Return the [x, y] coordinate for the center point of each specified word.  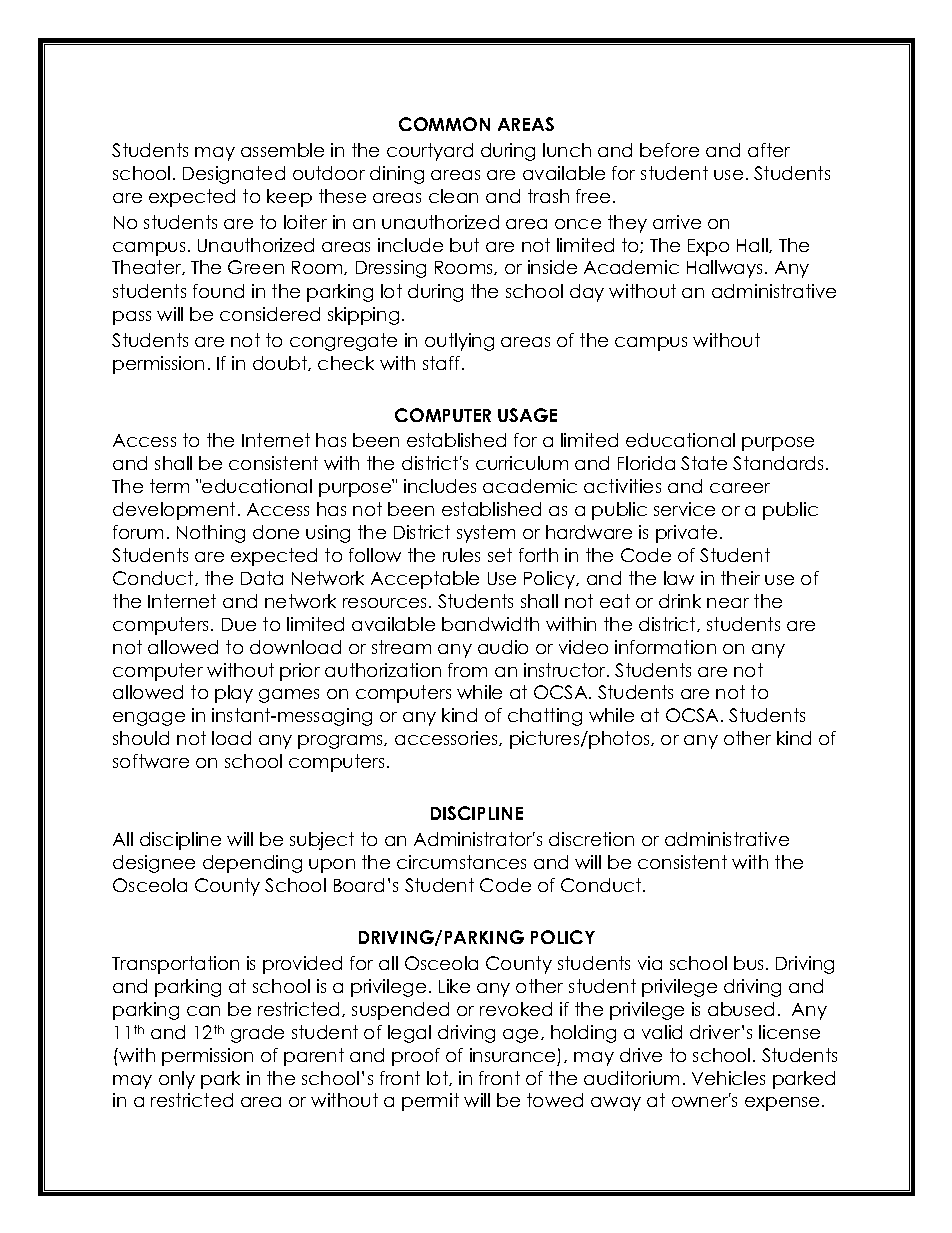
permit [430, 1102]
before [669, 150]
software [151, 761]
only [177, 1080]
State [704, 463]
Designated [234, 175]
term [169, 486]
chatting [545, 717]
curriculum [522, 463]
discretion [591, 839]
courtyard [430, 152]
